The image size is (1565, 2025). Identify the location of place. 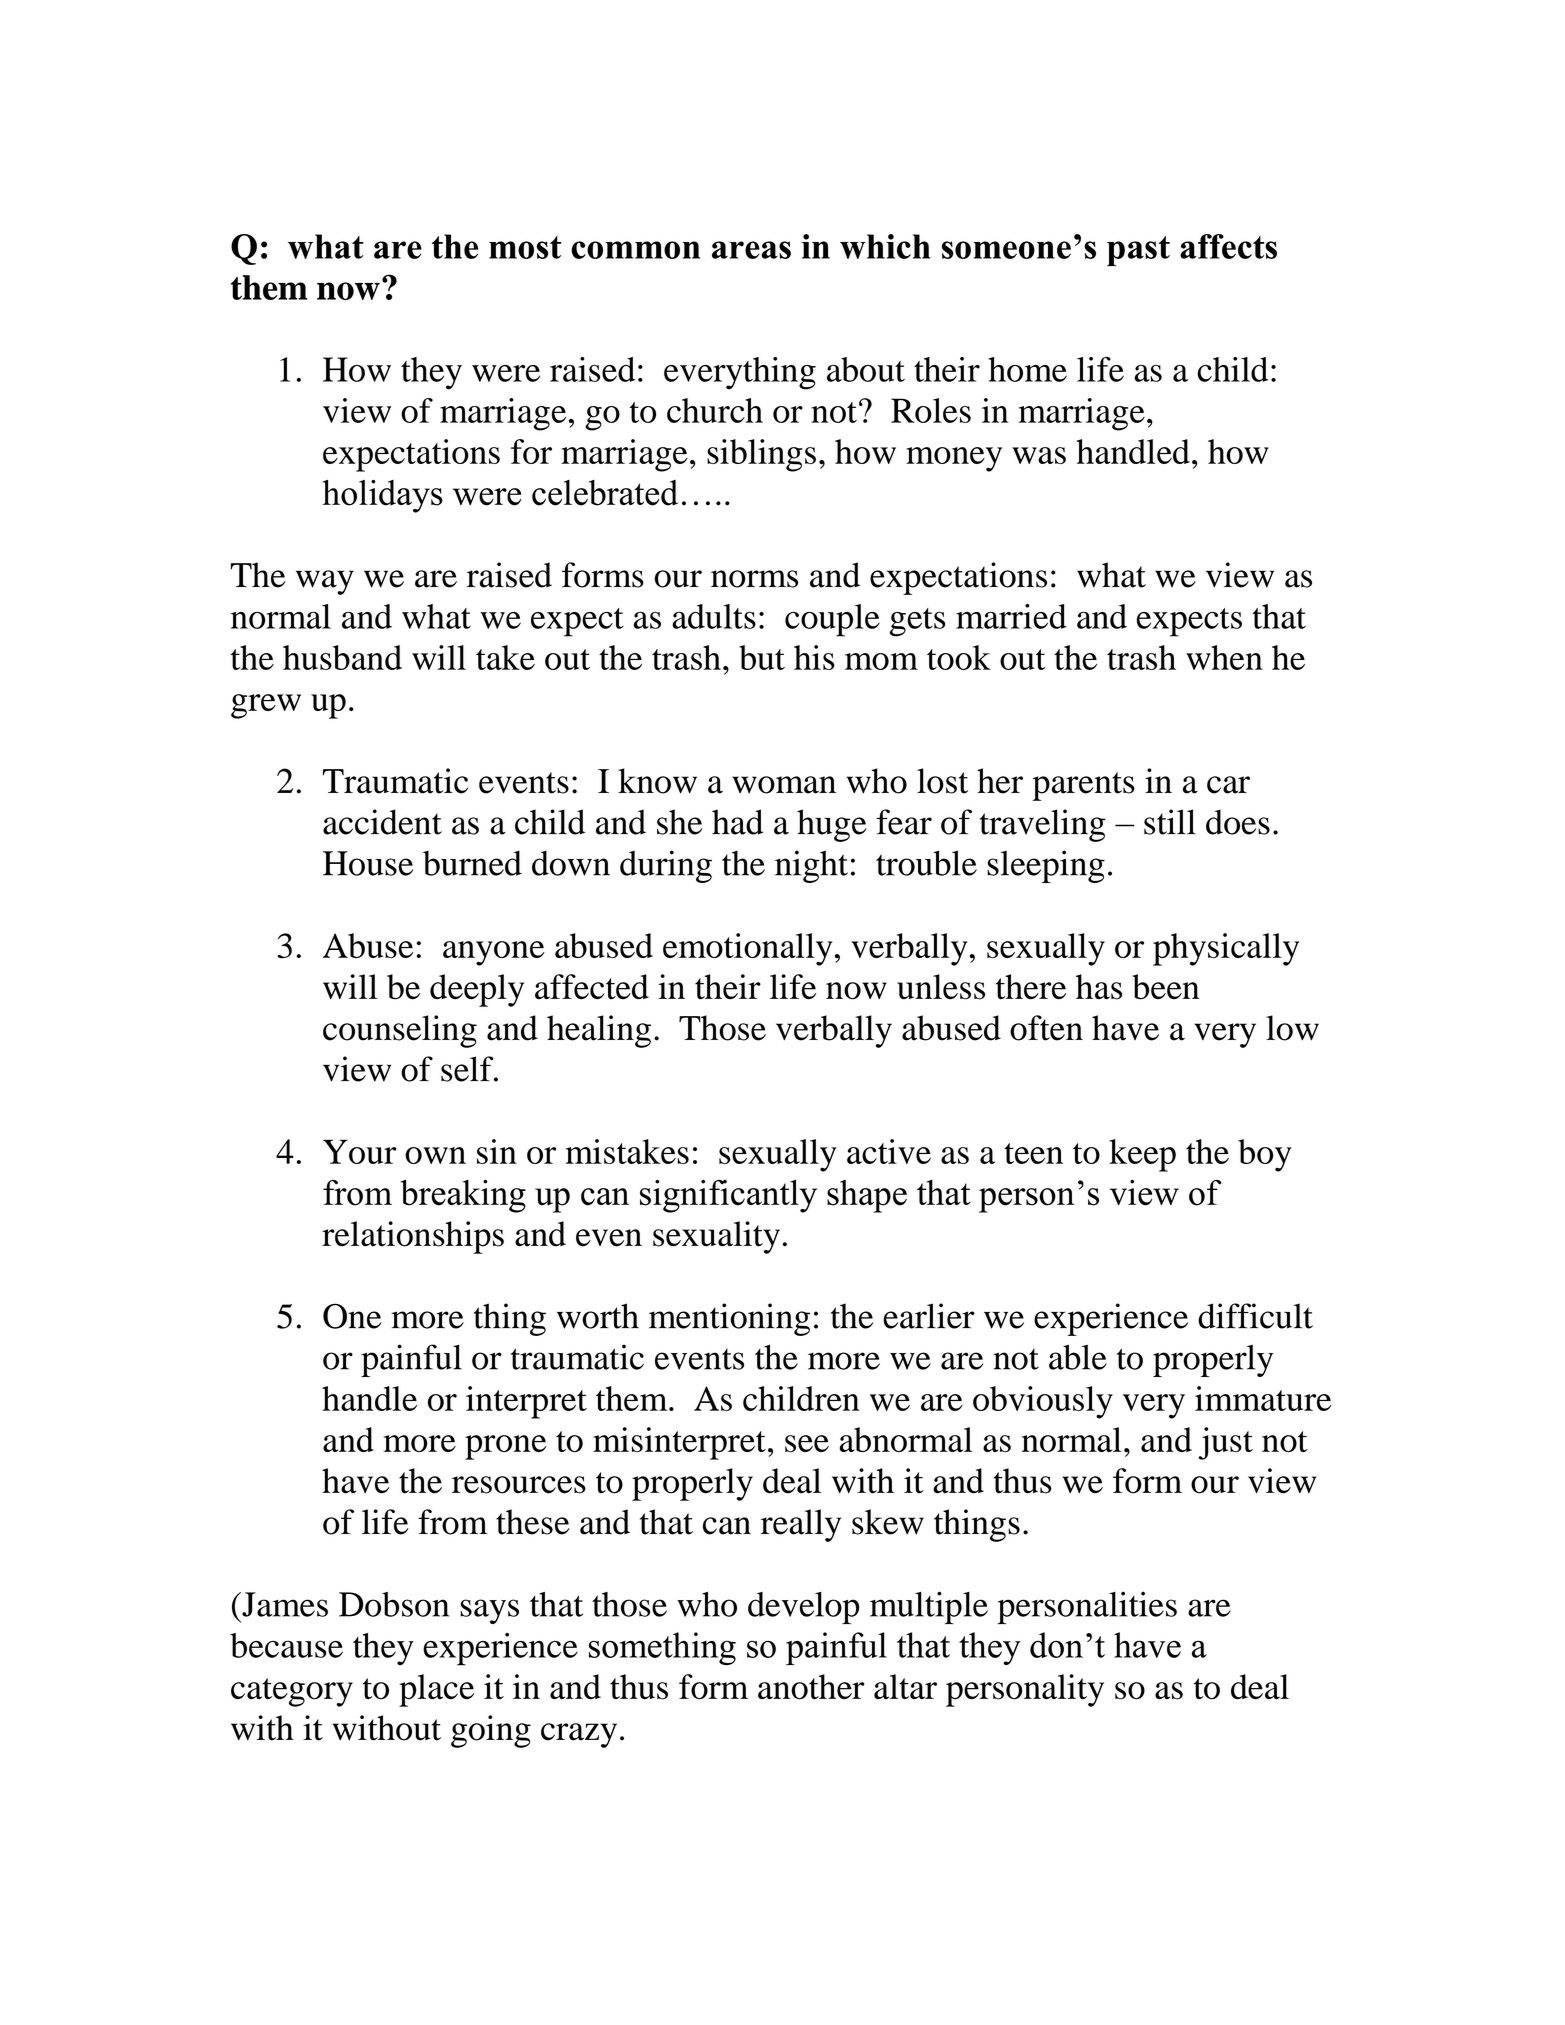
(436, 1690).
